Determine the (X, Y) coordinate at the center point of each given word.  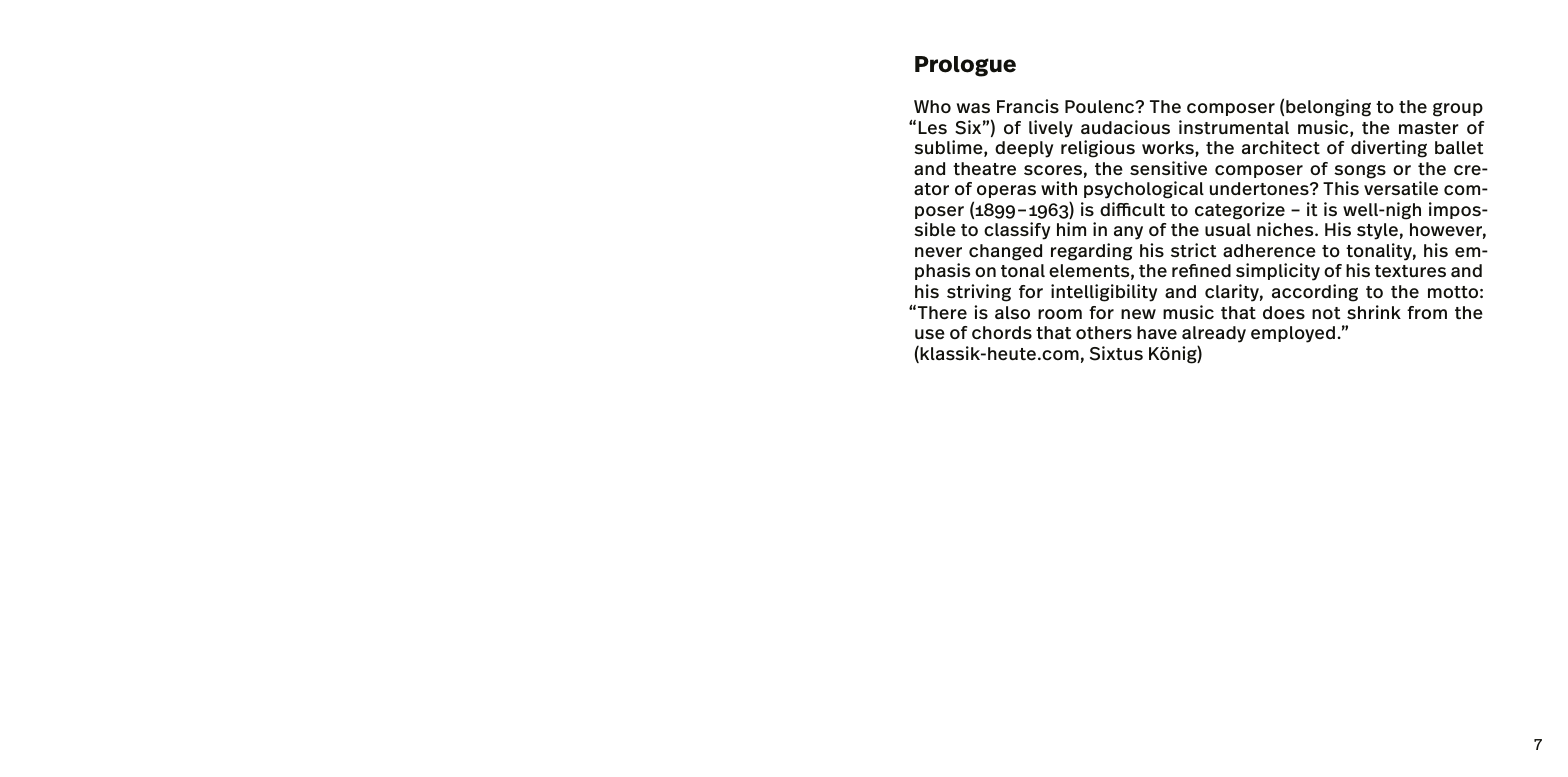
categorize (1240, 211)
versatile (1401, 188)
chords (1002, 333)
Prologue (965, 66)
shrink (1374, 312)
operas (1006, 191)
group (1458, 110)
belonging (1328, 108)
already (1214, 334)
